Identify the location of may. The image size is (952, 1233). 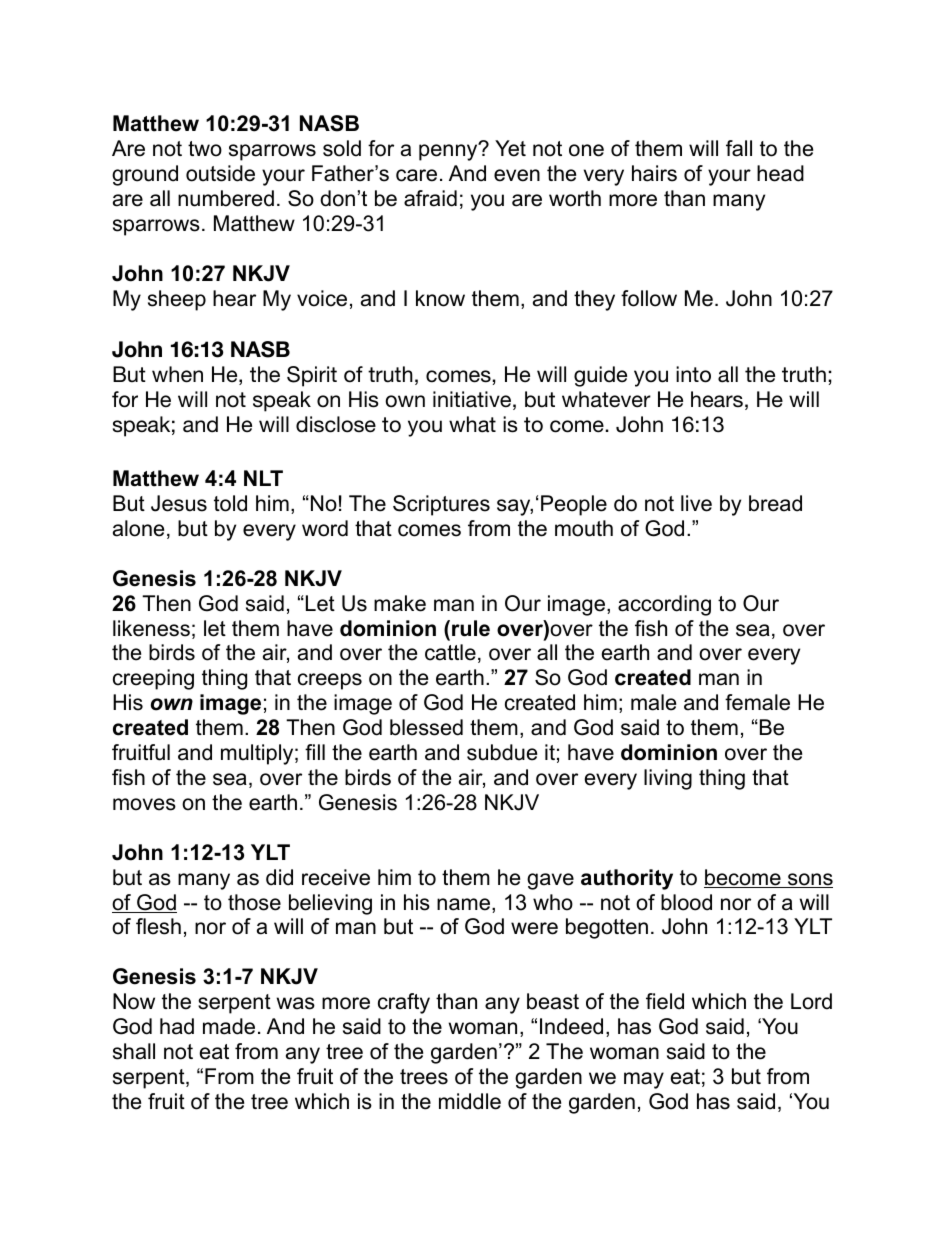
(644, 1080).
